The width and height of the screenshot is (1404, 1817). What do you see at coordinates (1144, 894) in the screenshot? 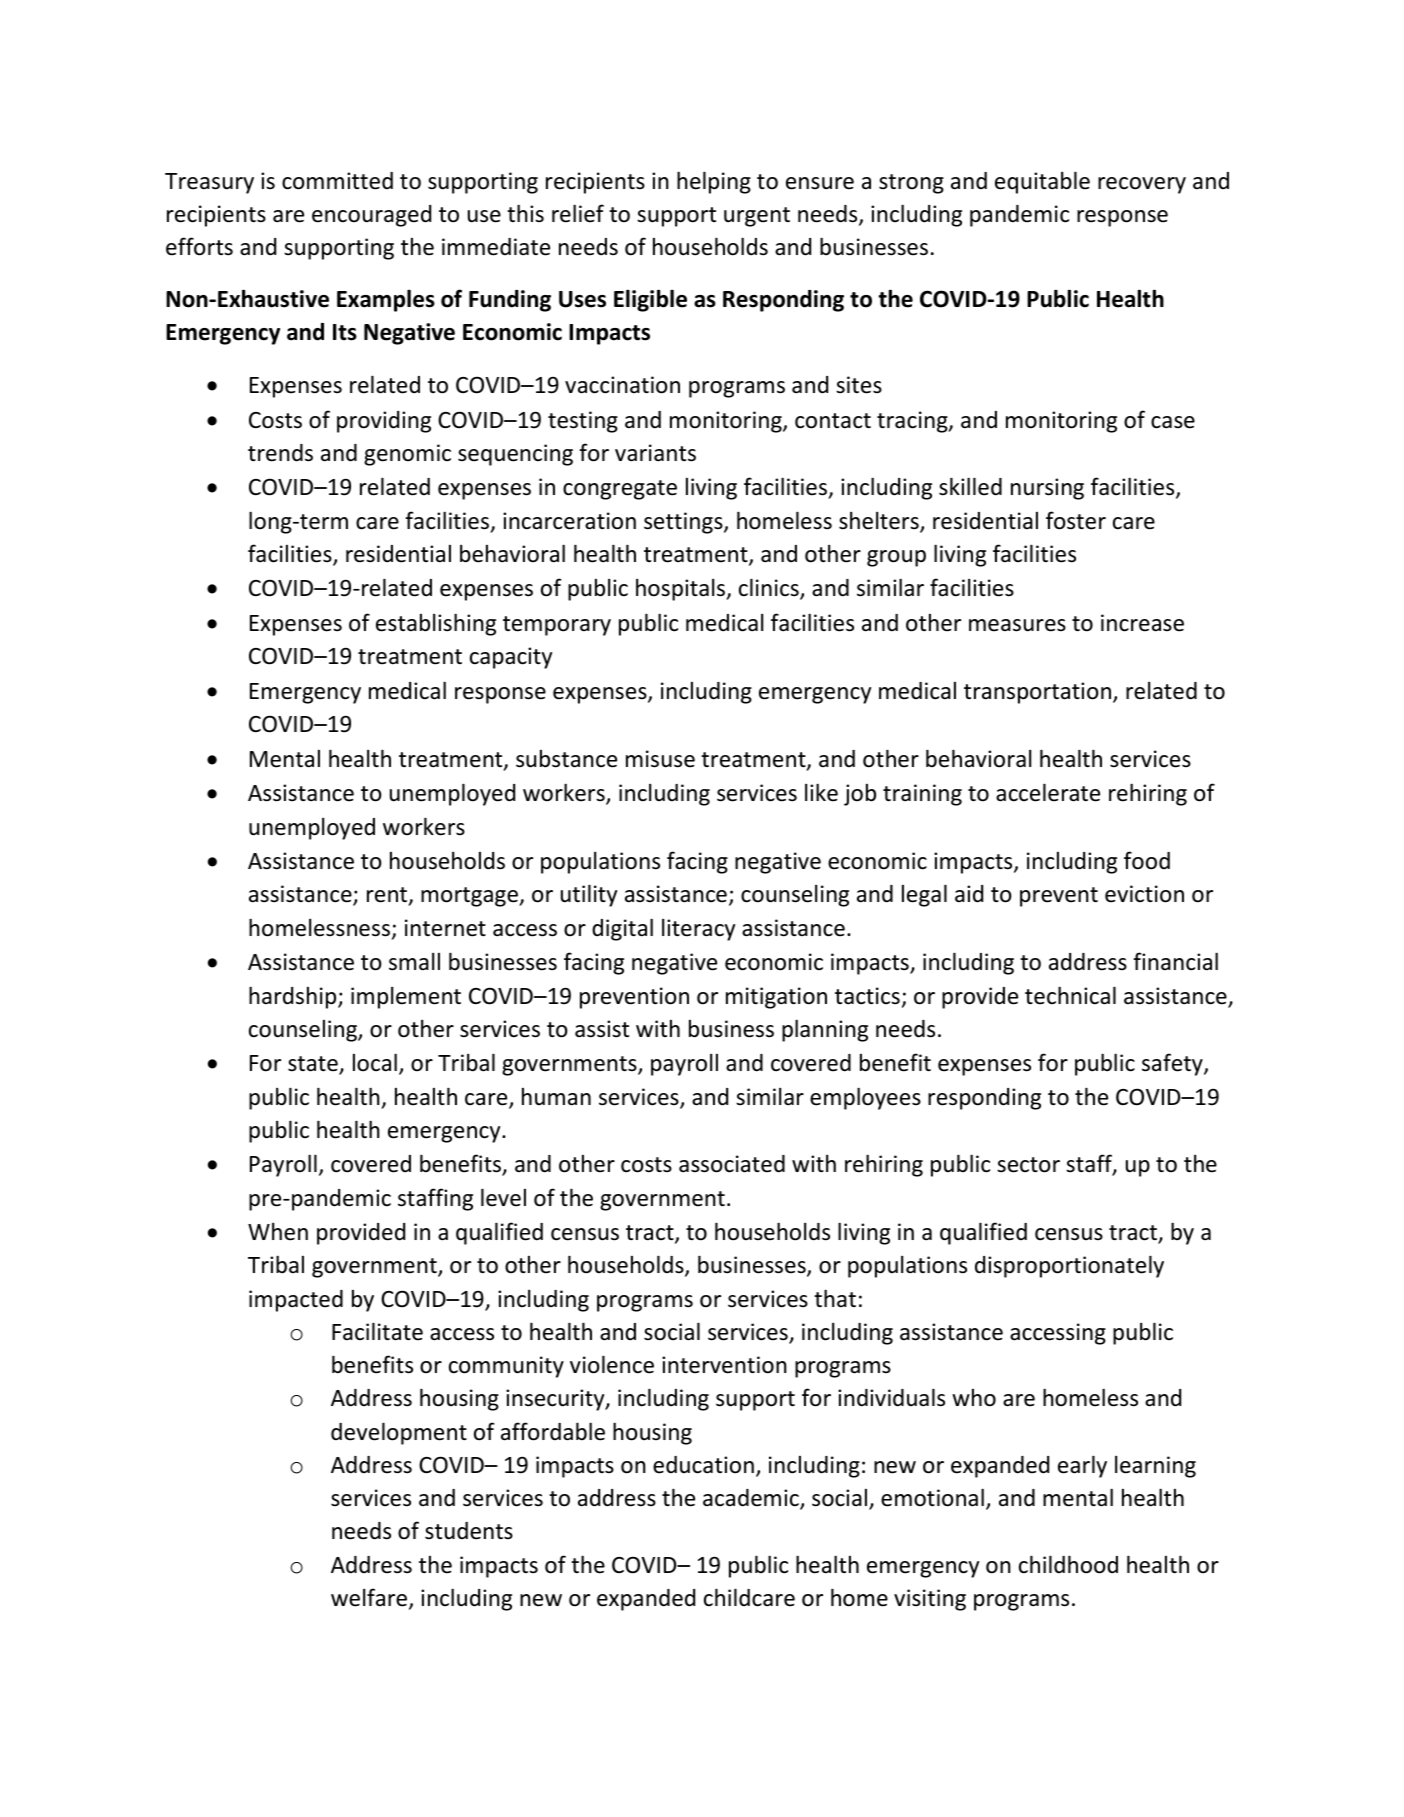
I see `eviction` at bounding box center [1144, 894].
